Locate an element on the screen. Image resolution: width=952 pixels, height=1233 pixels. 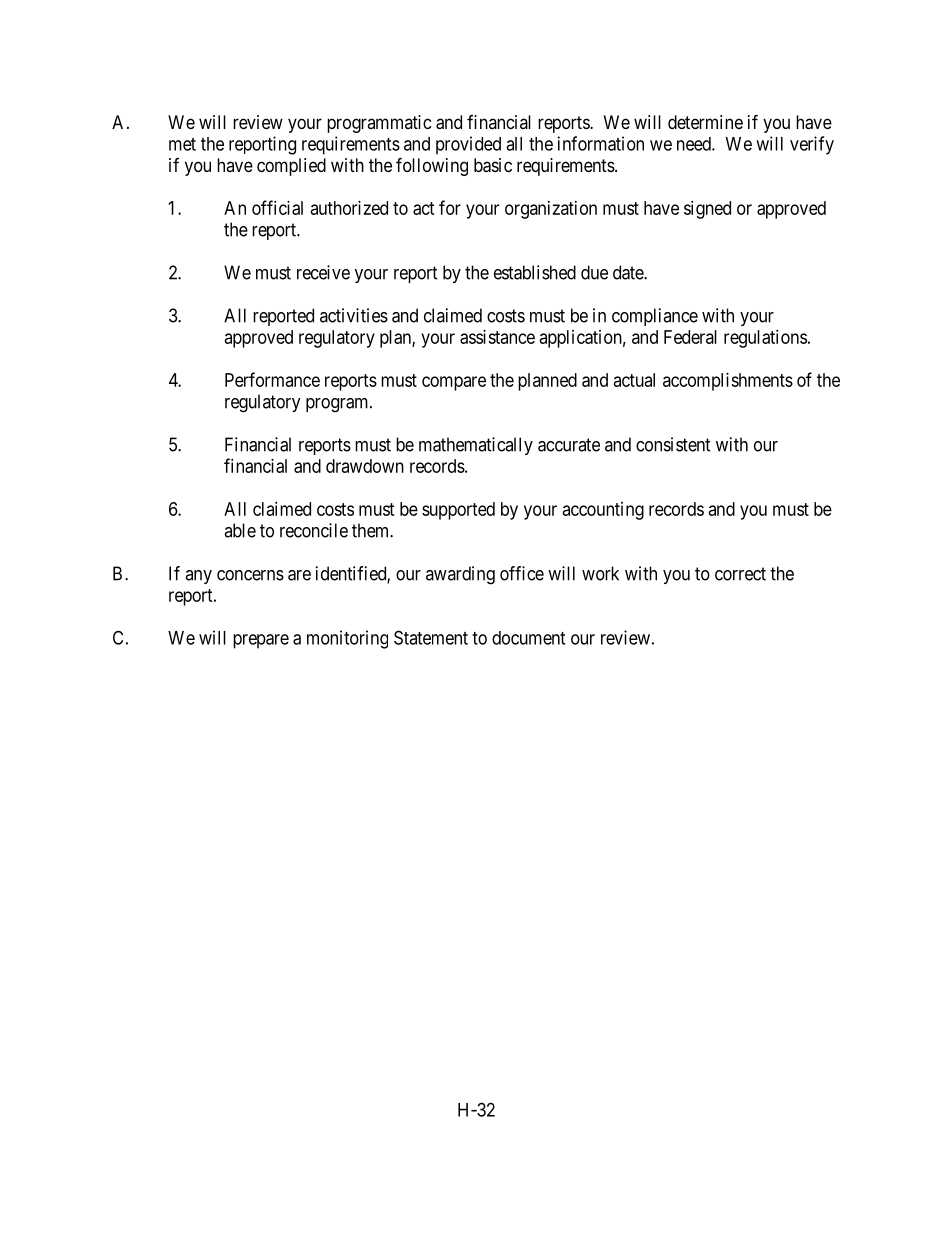
established is located at coordinates (535, 272).
